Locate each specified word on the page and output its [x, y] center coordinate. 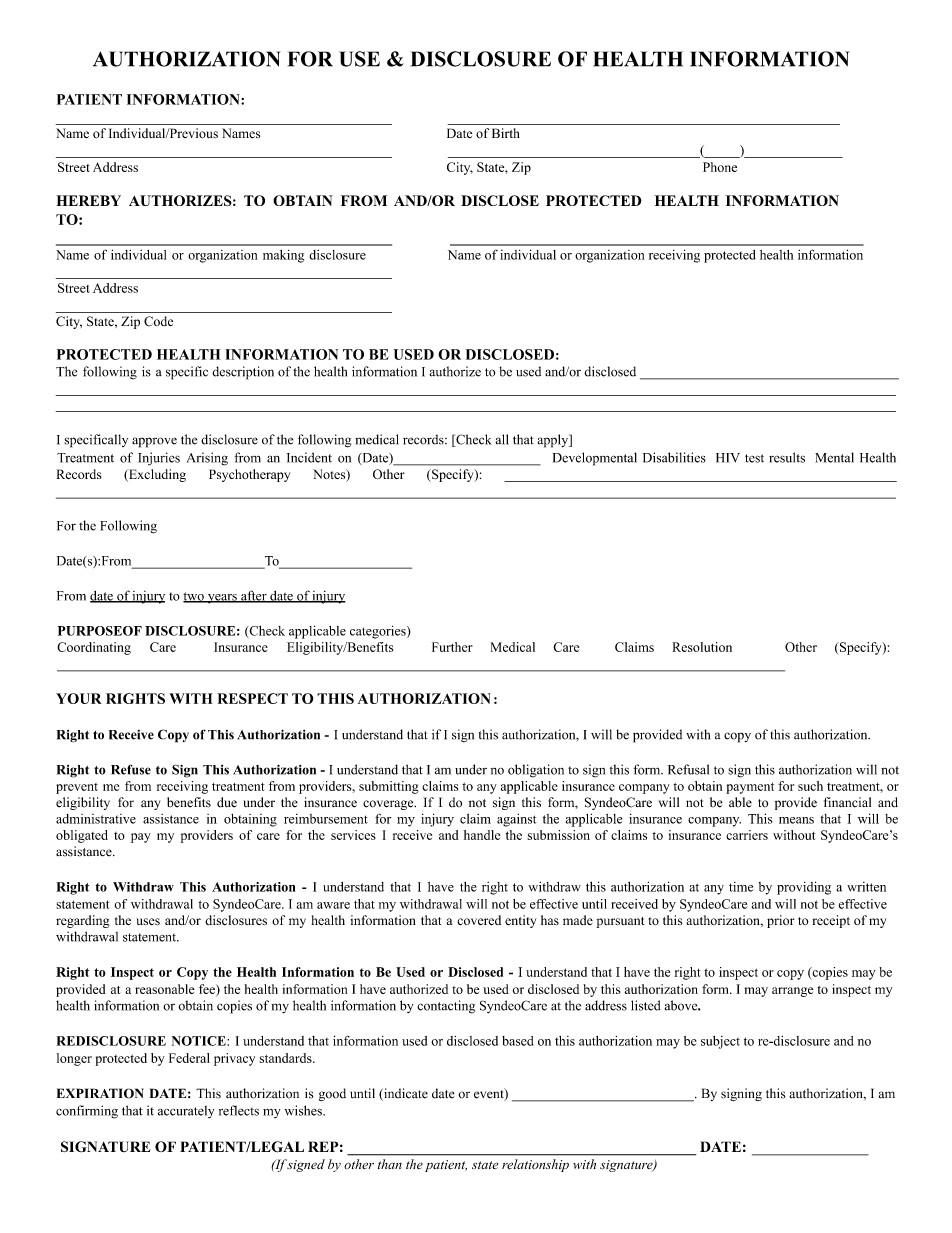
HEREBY [88, 200]
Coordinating [94, 648]
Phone [720, 167]
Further [452, 647]
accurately [186, 1111]
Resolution [702, 647]
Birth [506, 133]
